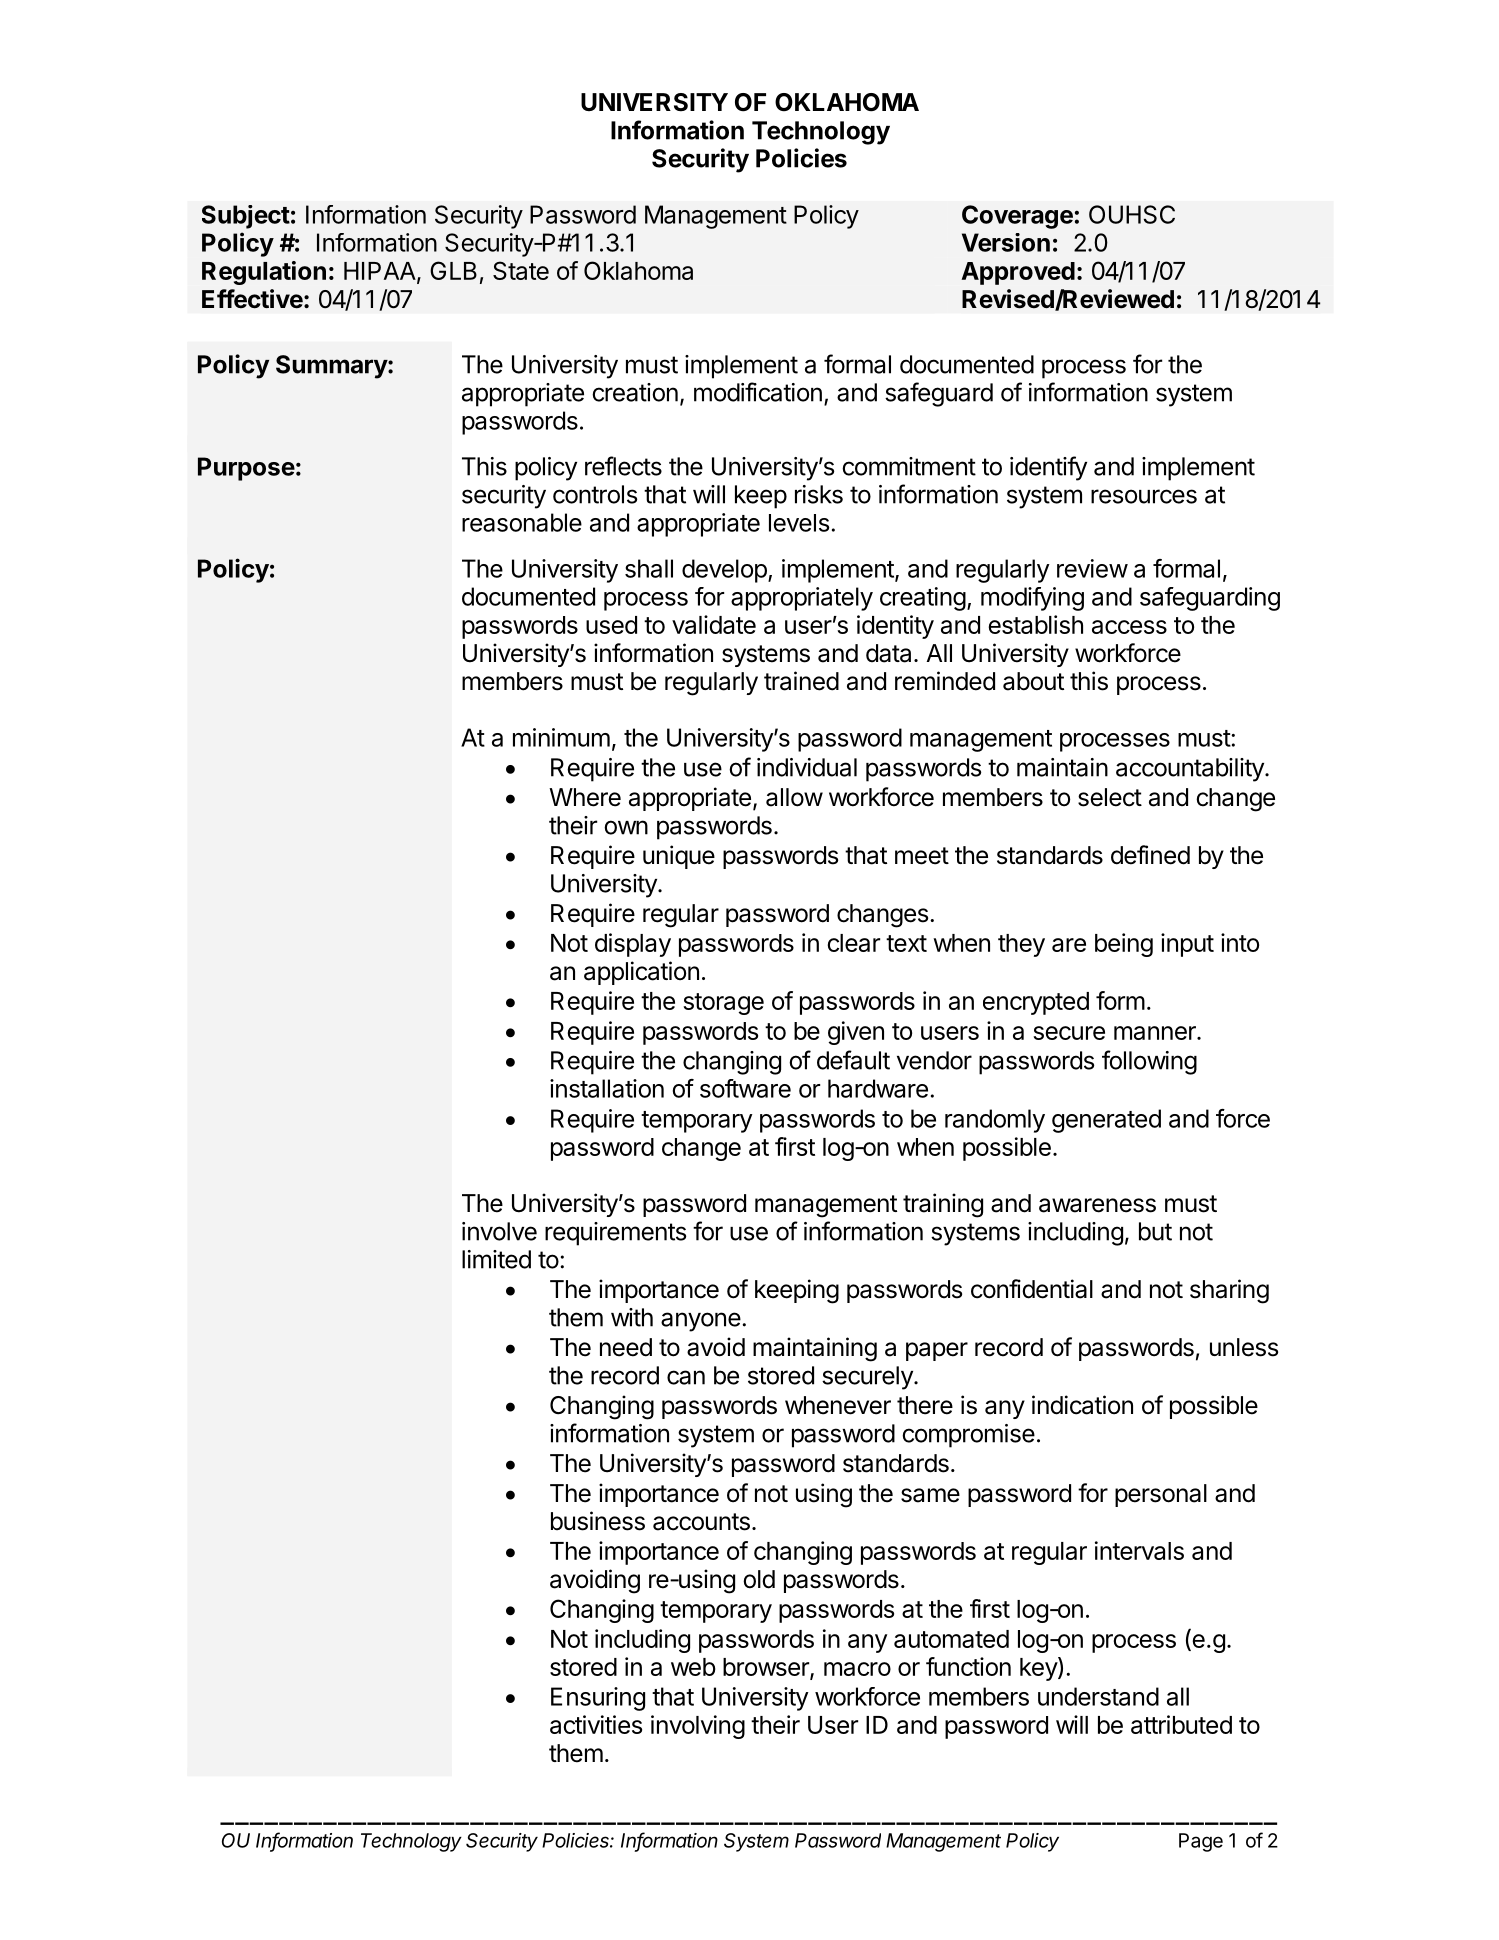 The image size is (1499, 1940). I want to click on Page, so click(1201, 1842).
